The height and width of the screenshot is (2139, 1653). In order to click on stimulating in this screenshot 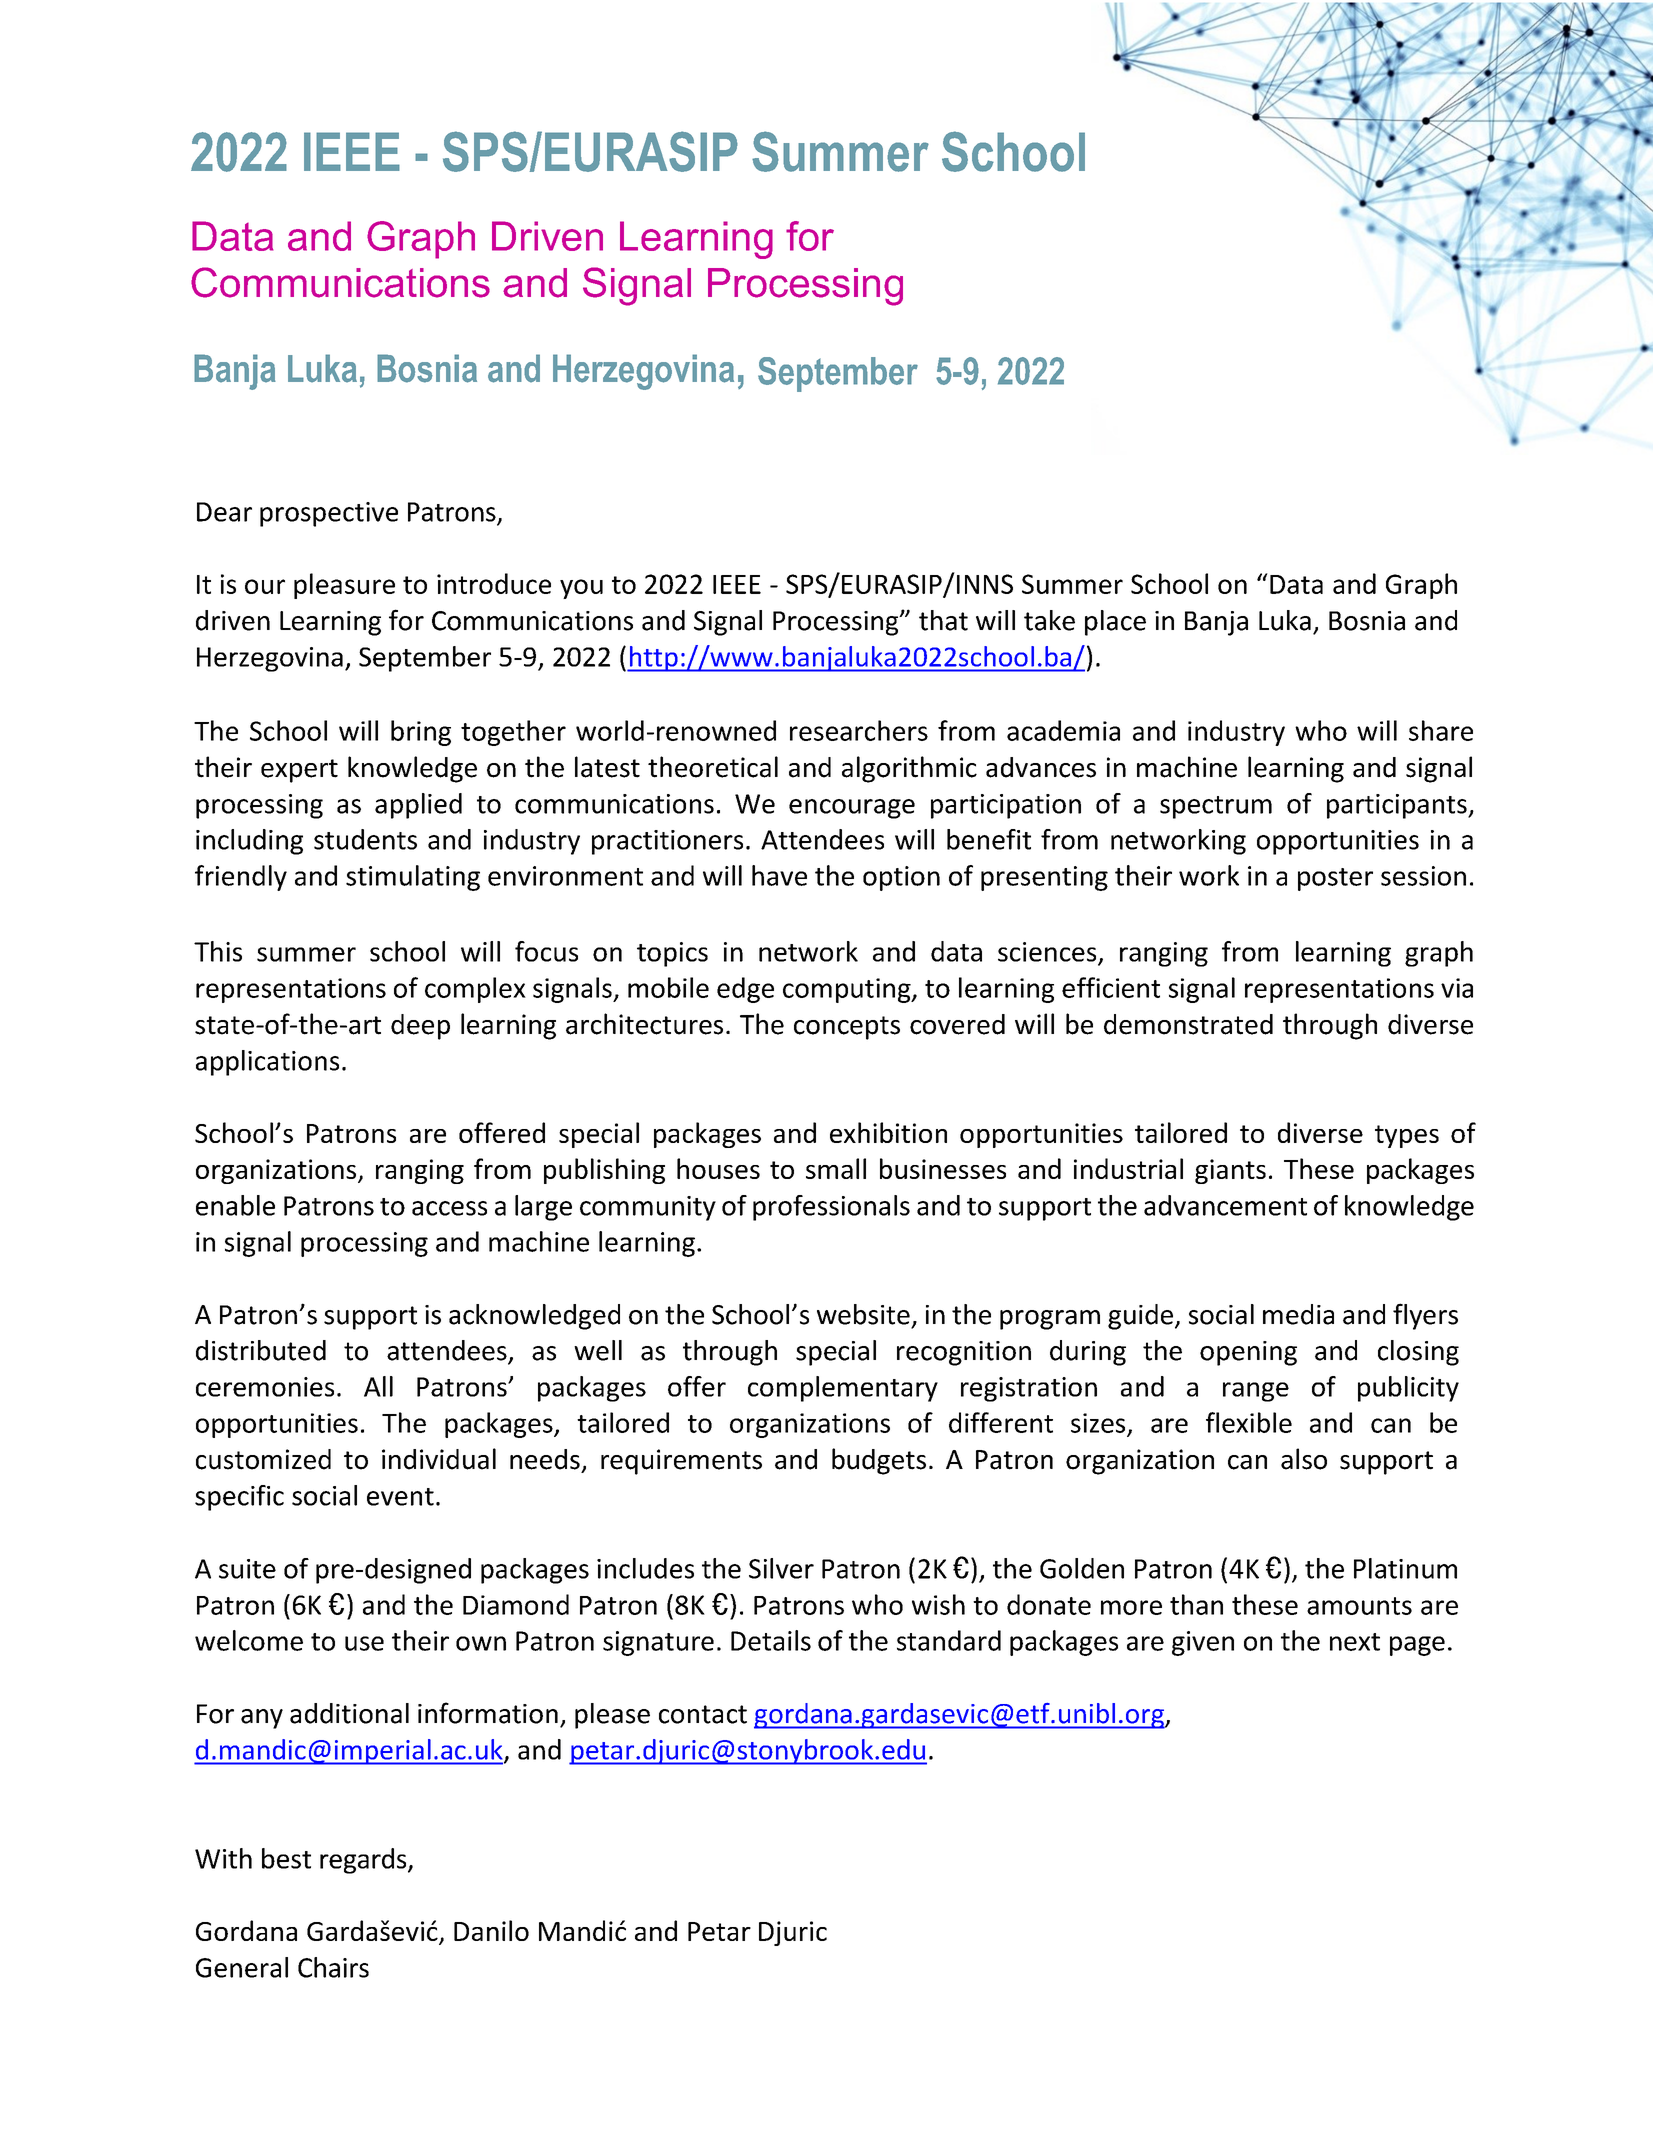, I will do `click(413, 878)`.
